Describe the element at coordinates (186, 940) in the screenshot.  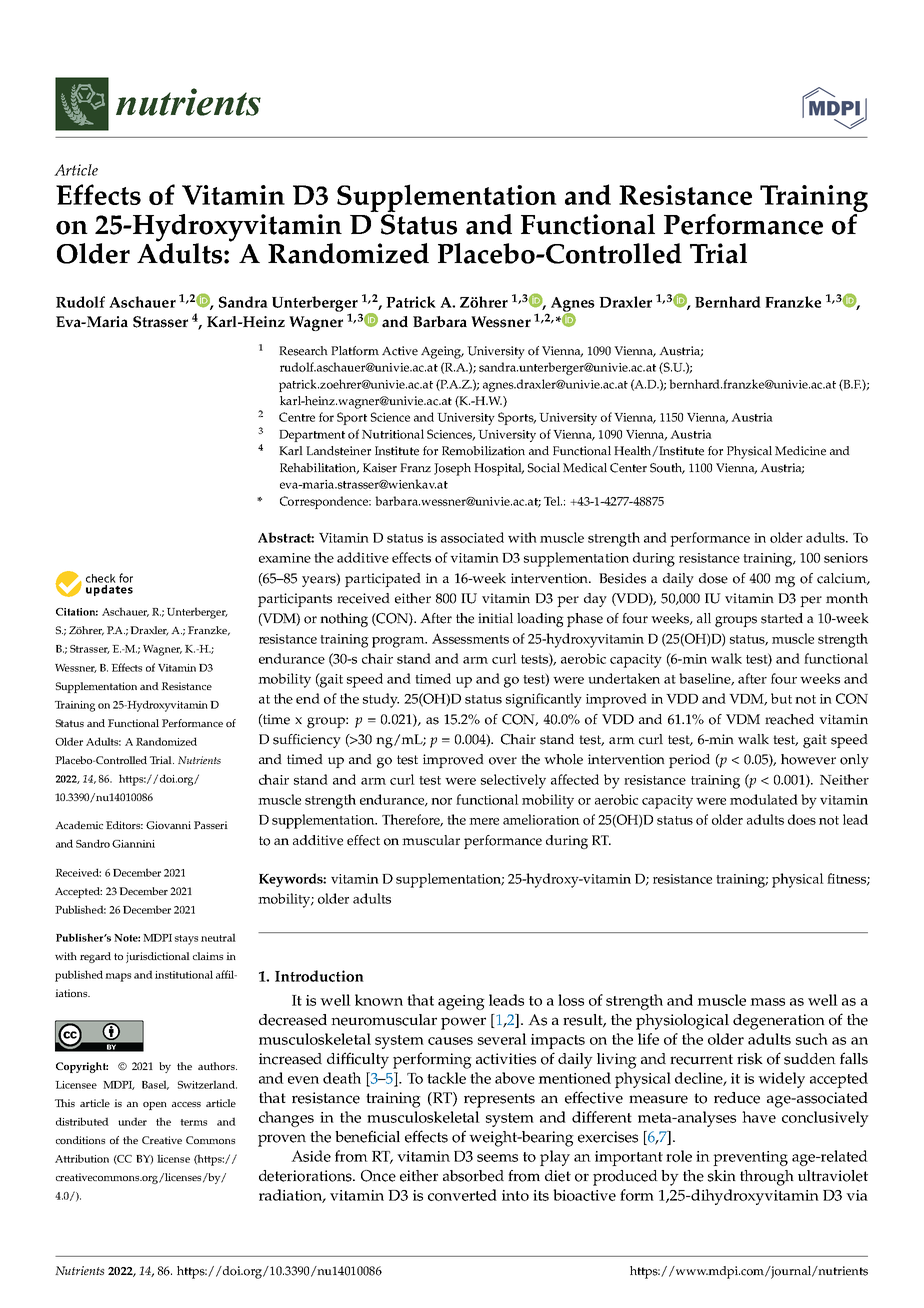
I see `stays` at that location.
